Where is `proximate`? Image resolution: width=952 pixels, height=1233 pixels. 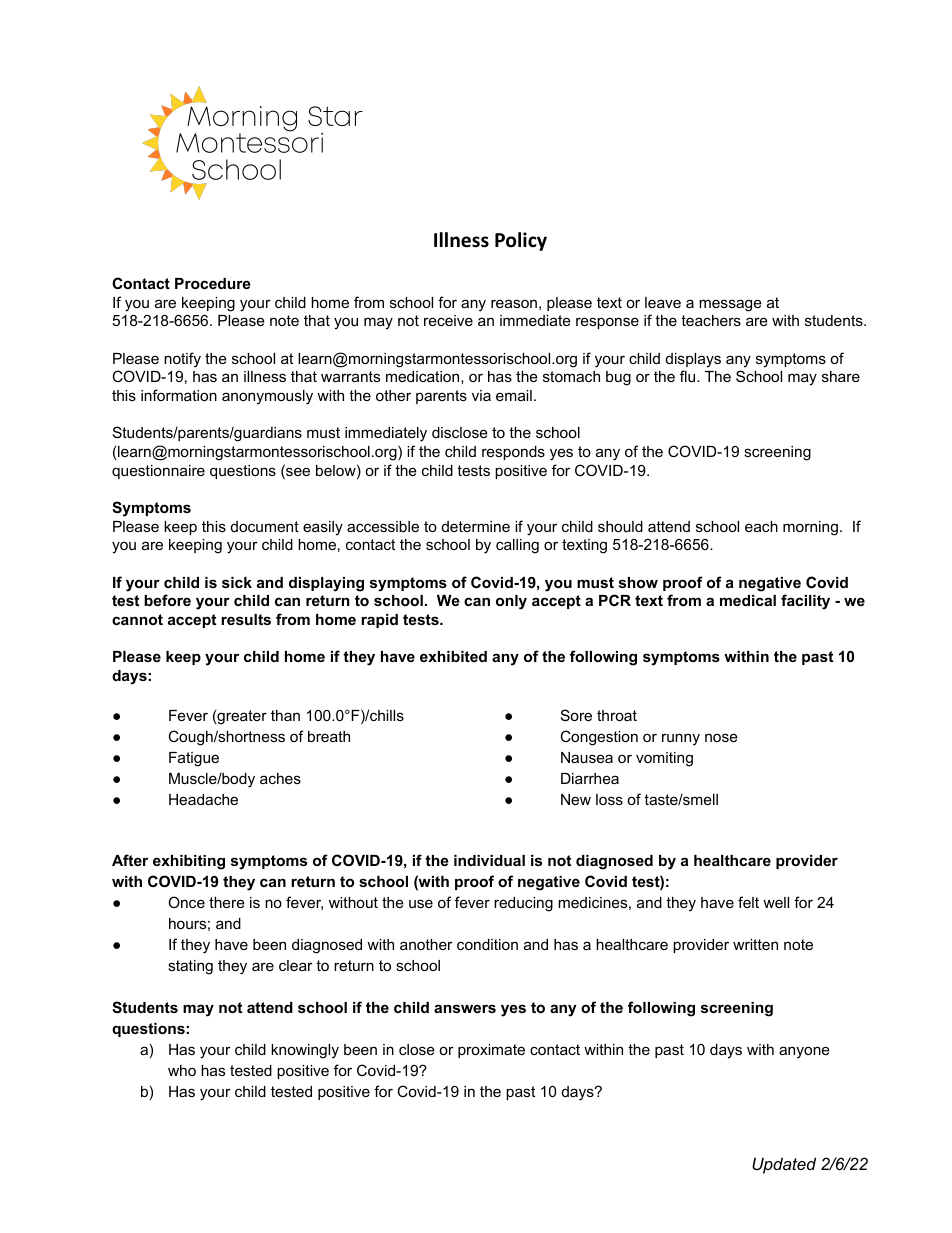
proximate is located at coordinates (491, 1051).
